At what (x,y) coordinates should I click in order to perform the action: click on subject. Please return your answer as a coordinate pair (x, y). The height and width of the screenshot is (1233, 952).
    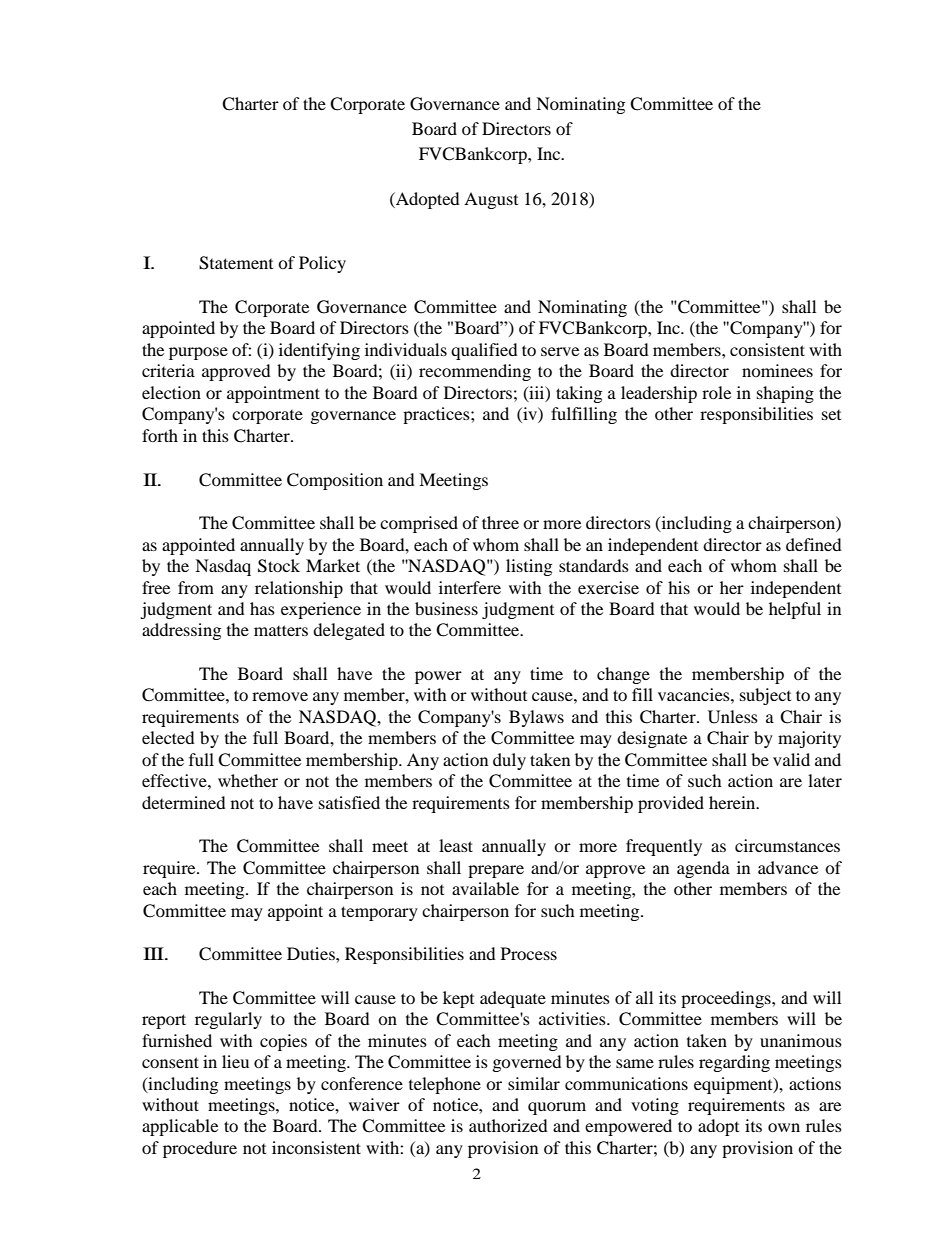
    Looking at the image, I should click on (765, 696).
